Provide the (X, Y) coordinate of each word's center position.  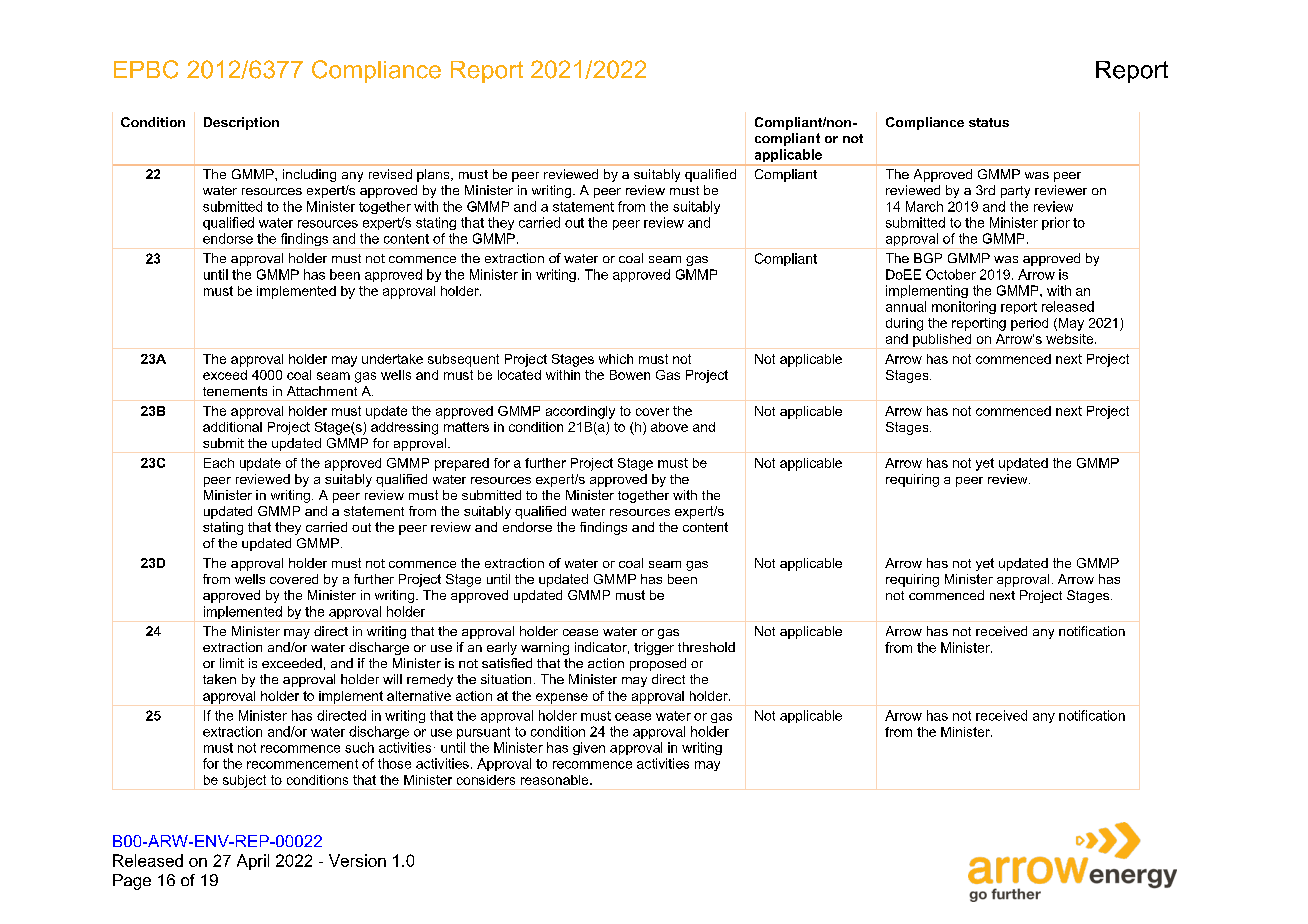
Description (241, 123)
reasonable (556, 780)
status (989, 122)
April (253, 862)
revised (390, 174)
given (589, 748)
